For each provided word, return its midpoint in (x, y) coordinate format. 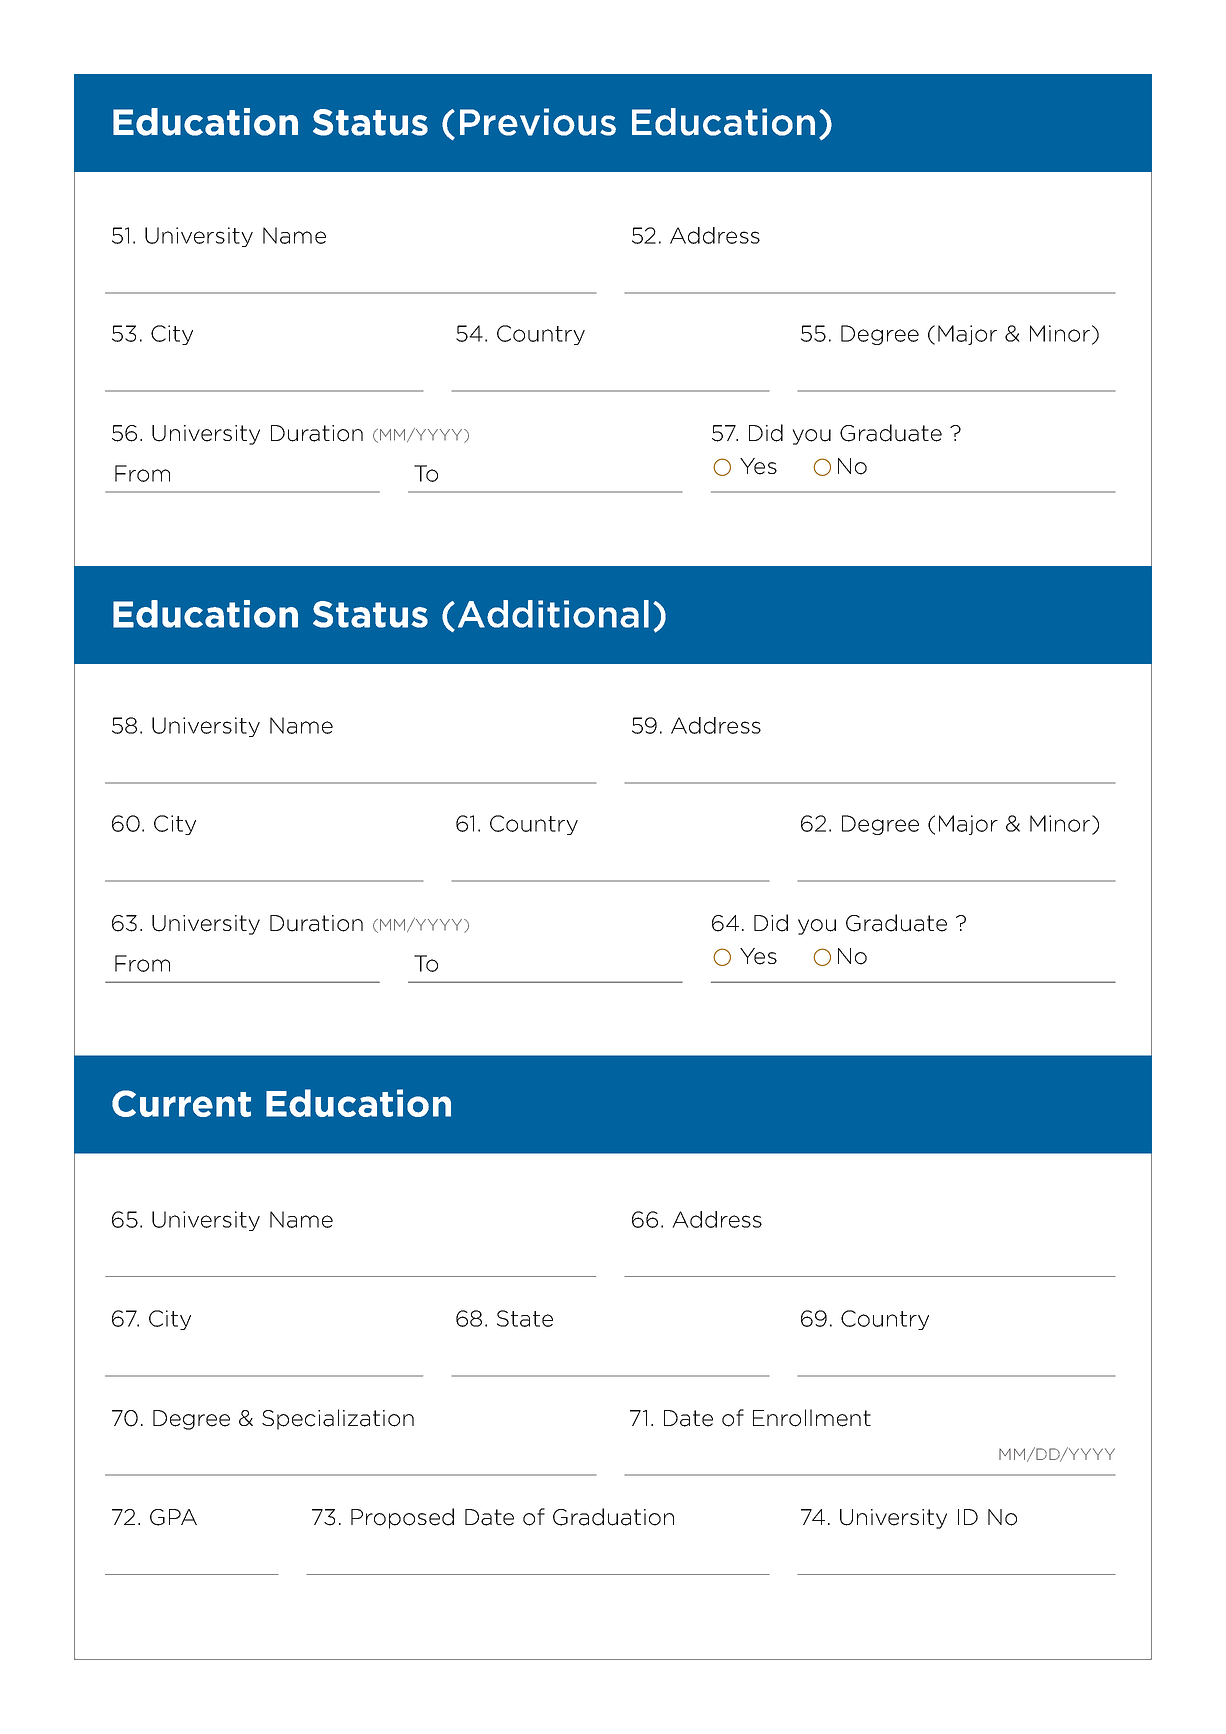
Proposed (402, 1518)
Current (181, 1103)
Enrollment (812, 1418)
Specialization (338, 1419)
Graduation (613, 1517)
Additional (553, 614)
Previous (538, 122)
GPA (173, 1517)
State (525, 1318)
